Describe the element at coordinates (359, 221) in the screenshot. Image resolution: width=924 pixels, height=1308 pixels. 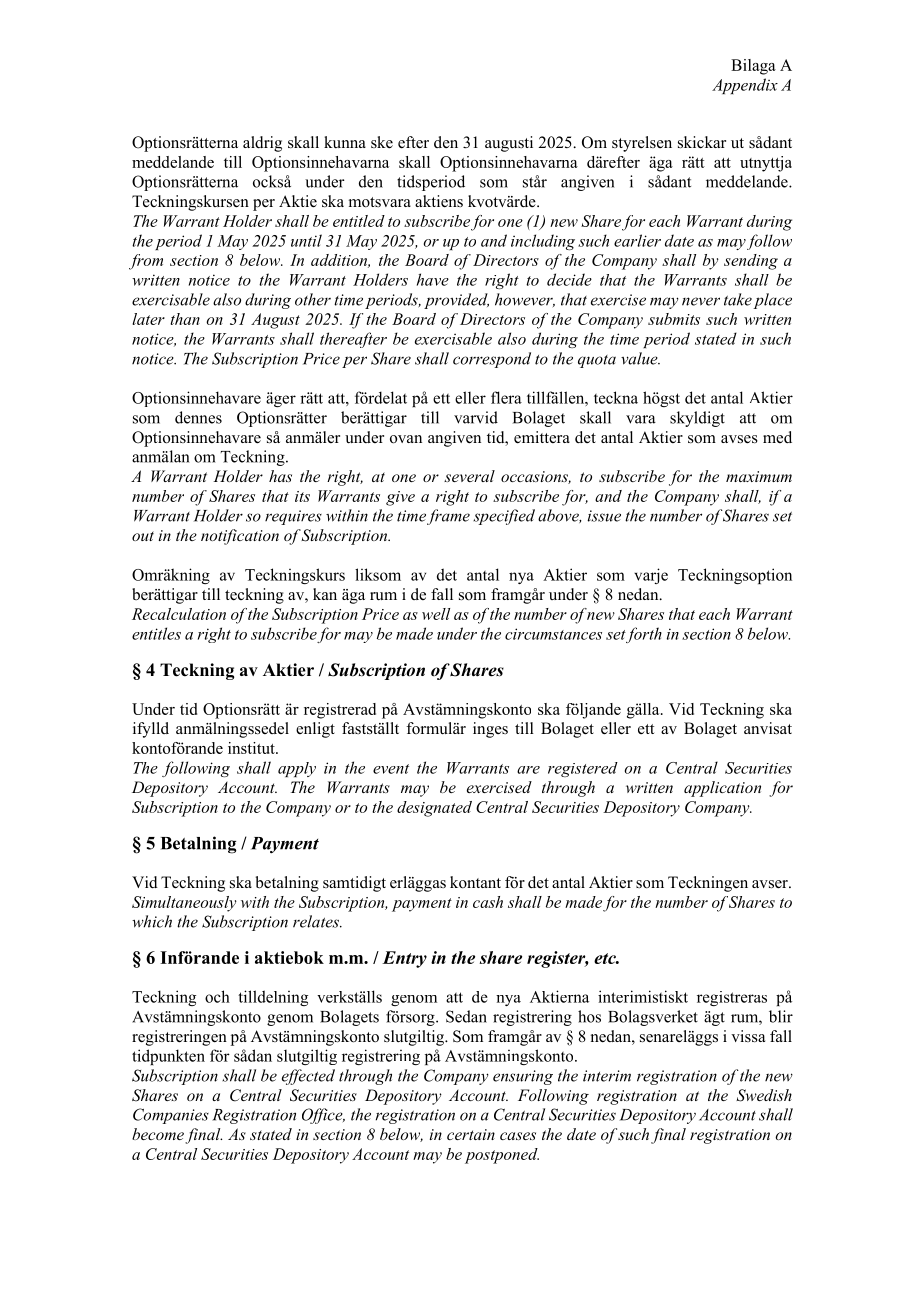
I see `entitled` at that location.
